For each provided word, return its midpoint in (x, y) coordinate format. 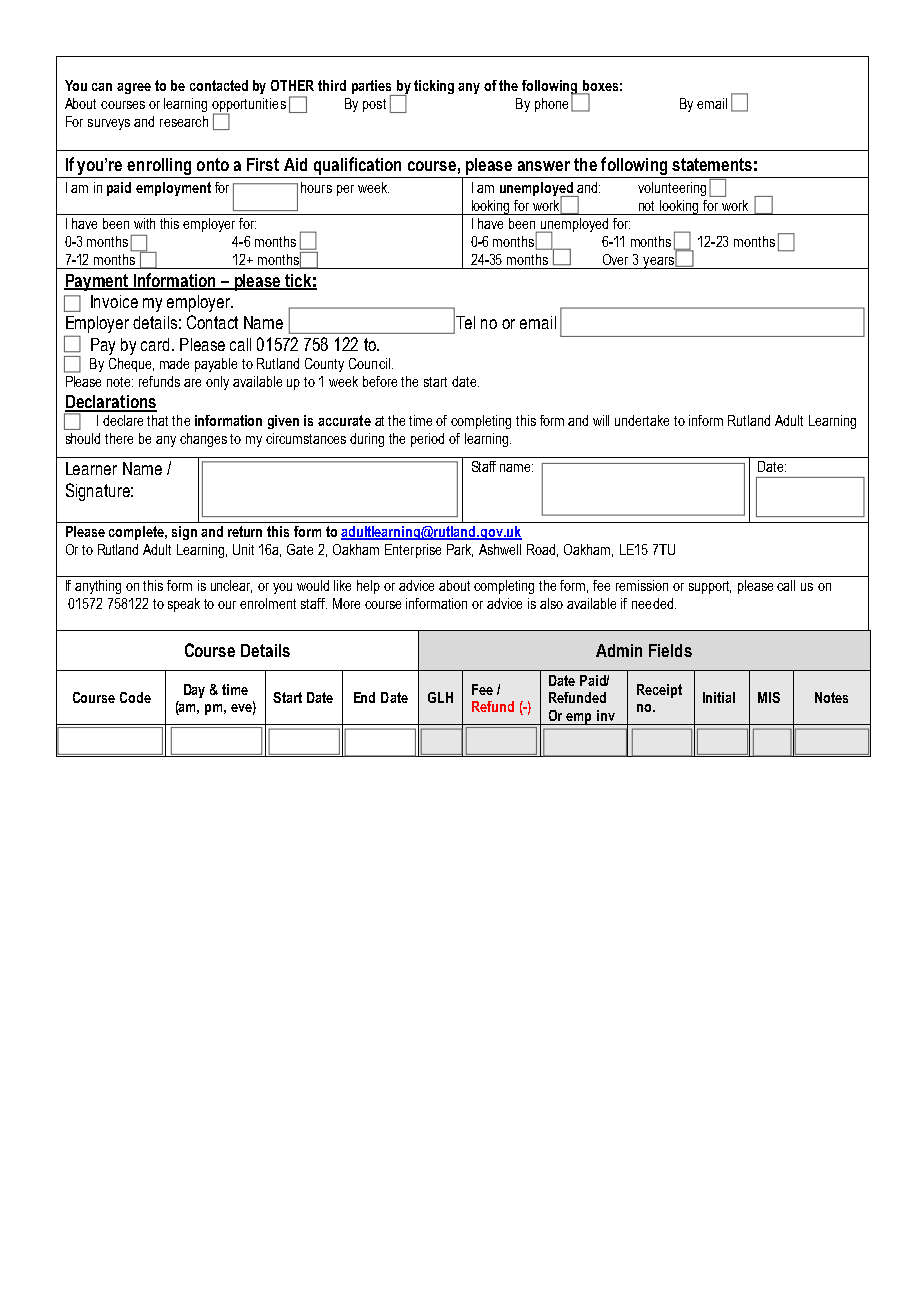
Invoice (114, 301)
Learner (91, 468)
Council (369, 363)
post (374, 105)
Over (615, 259)
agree (134, 88)
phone (551, 105)
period (427, 440)
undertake (642, 420)
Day (194, 691)
